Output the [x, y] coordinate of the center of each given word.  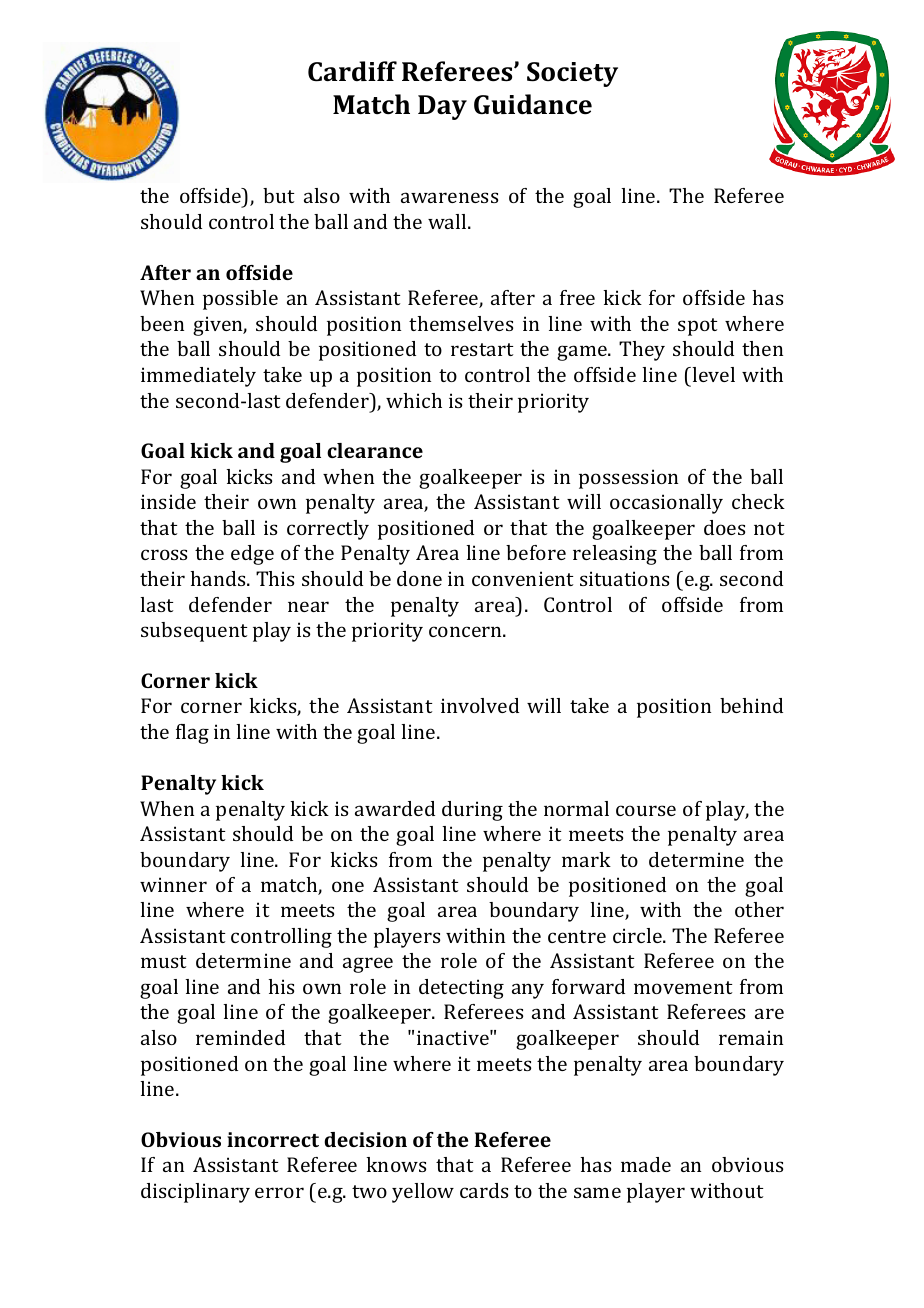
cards [484, 1190]
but [278, 195]
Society [572, 74]
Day [442, 107]
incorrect [273, 1139]
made [646, 1164]
